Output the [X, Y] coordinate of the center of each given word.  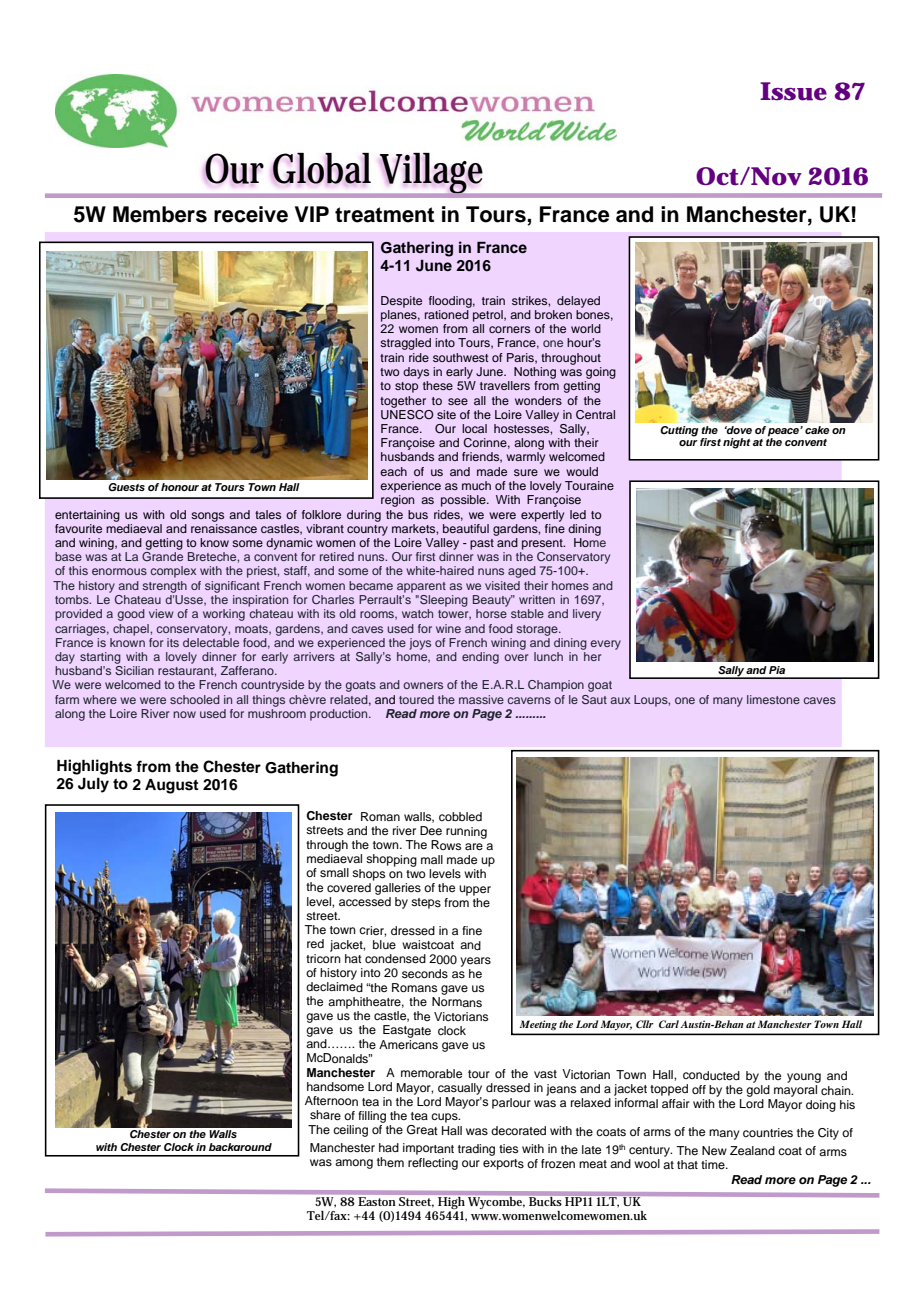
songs [207, 517]
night [736, 443]
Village [431, 173]
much [476, 485]
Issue [793, 91]
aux [620, 700]
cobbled [460, 816]
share [325, 1115]
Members [160, 214]
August [172, 786]
